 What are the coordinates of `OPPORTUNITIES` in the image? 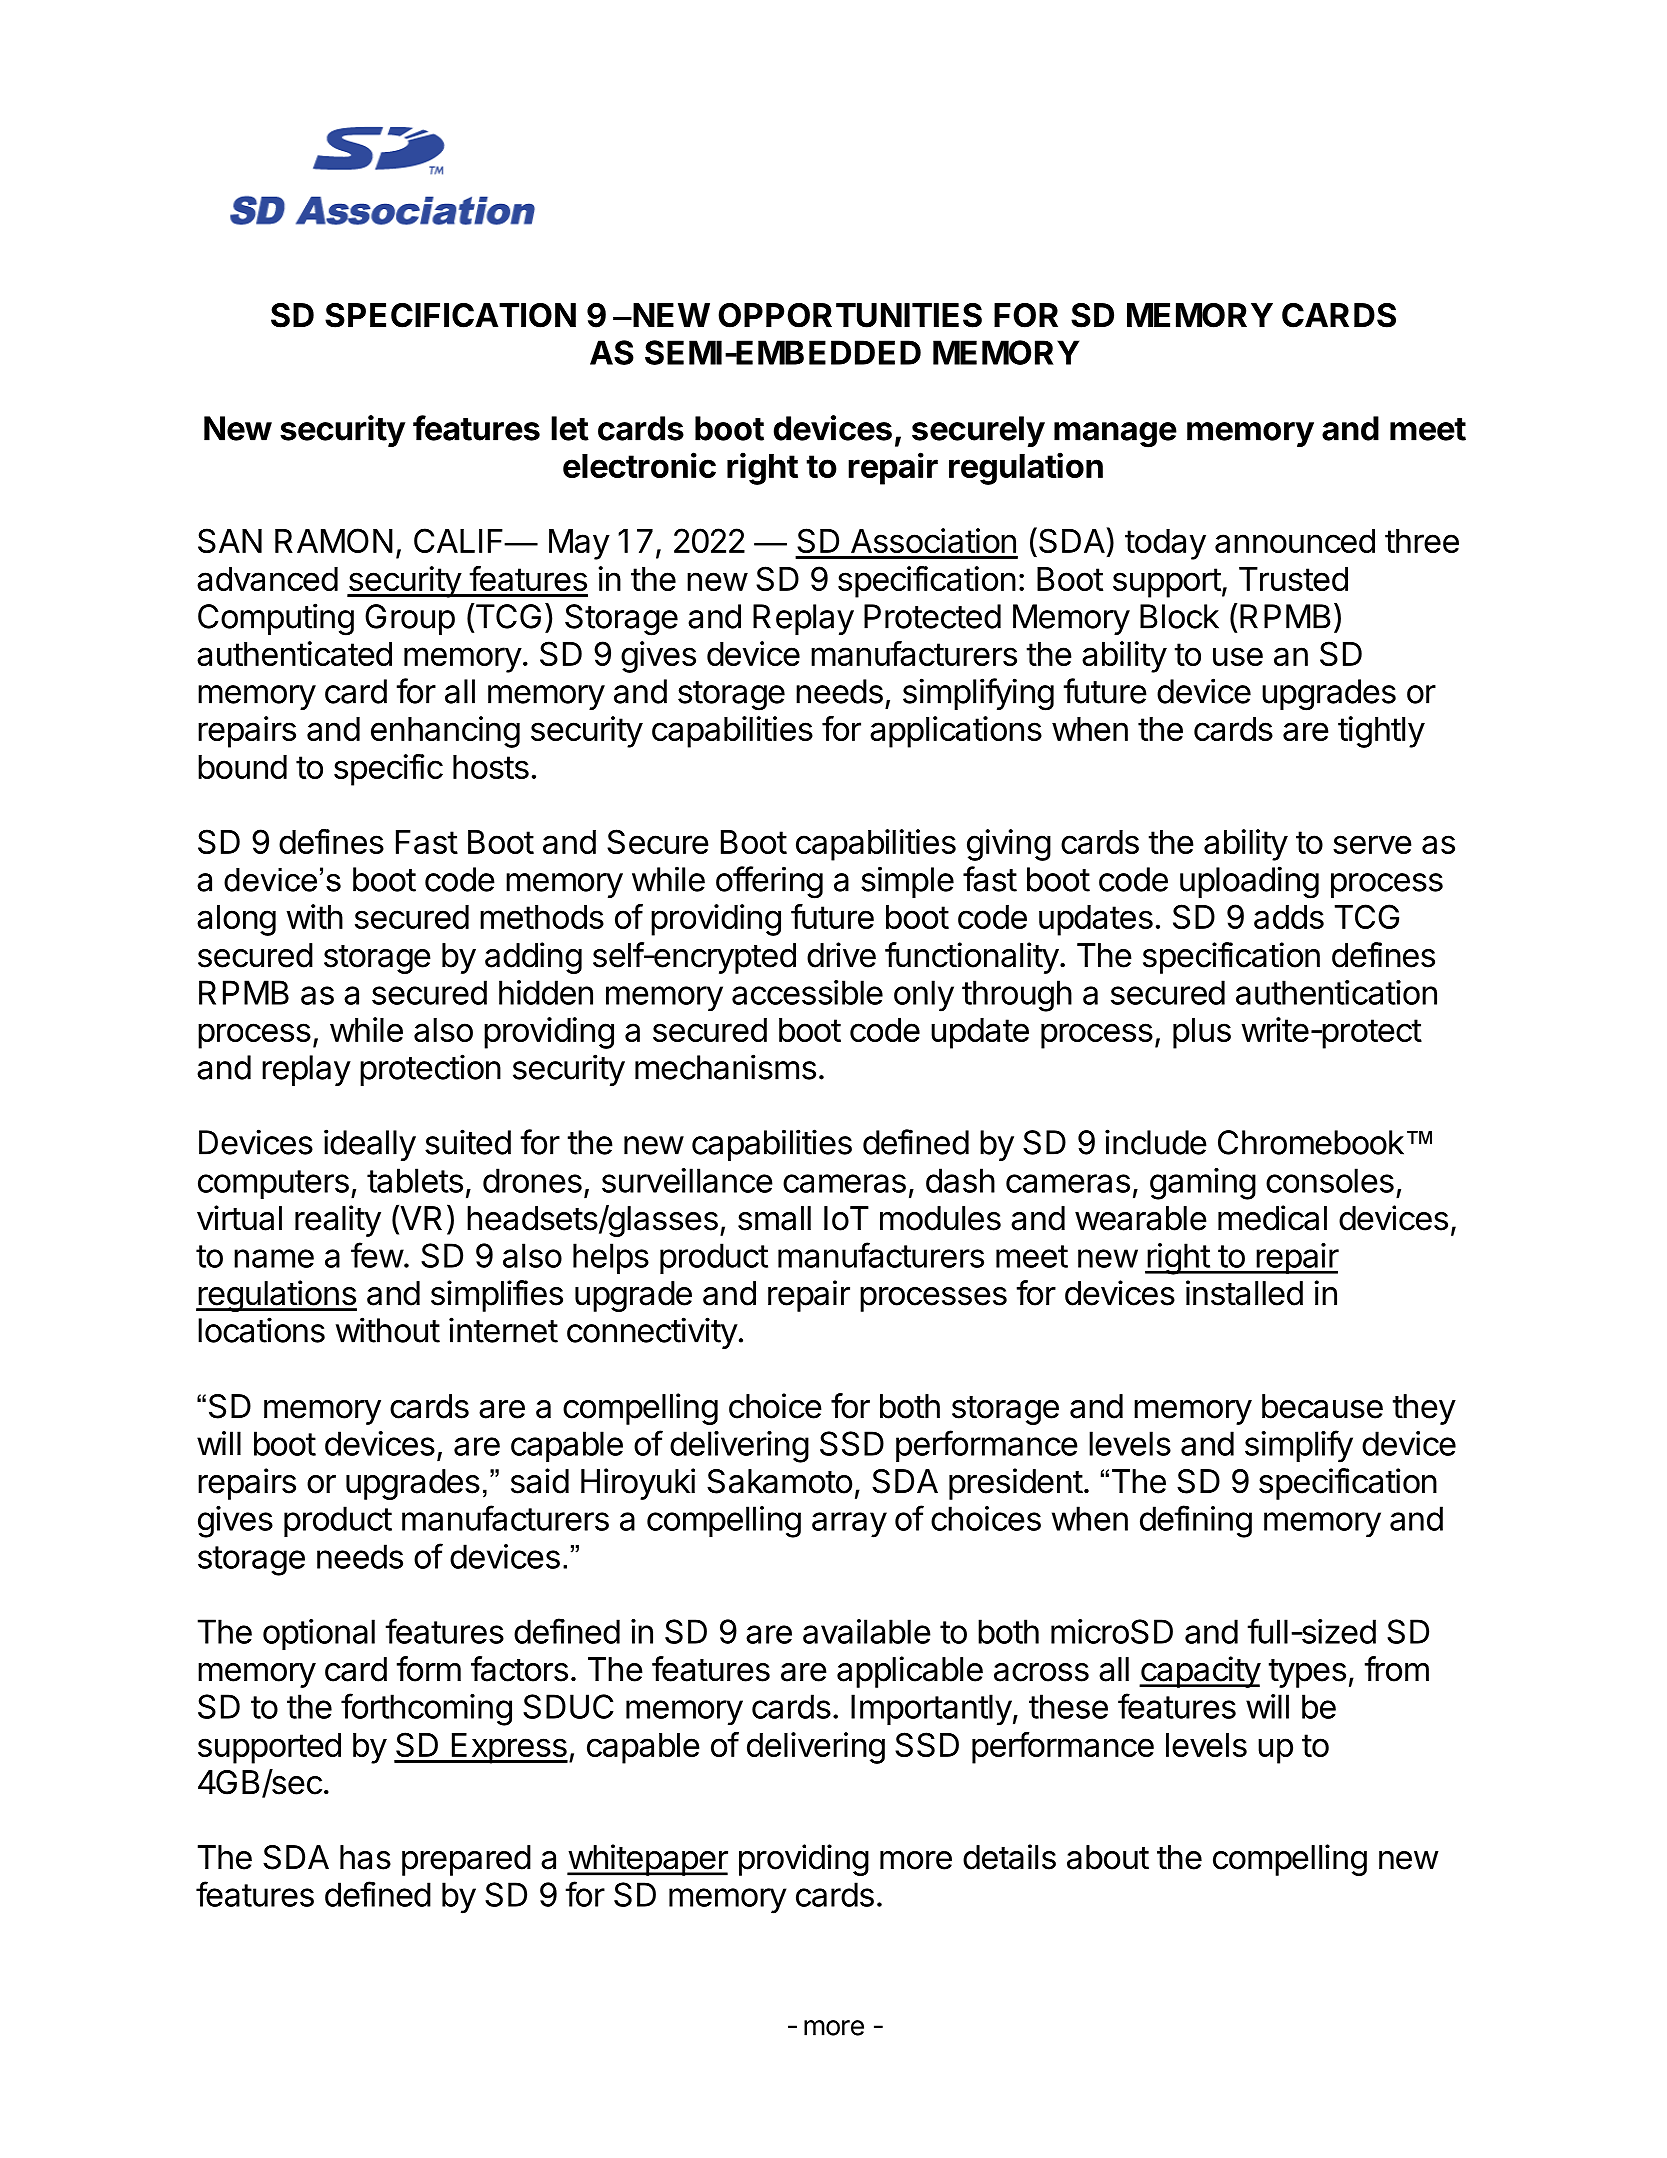 It's located at (850, 315).
